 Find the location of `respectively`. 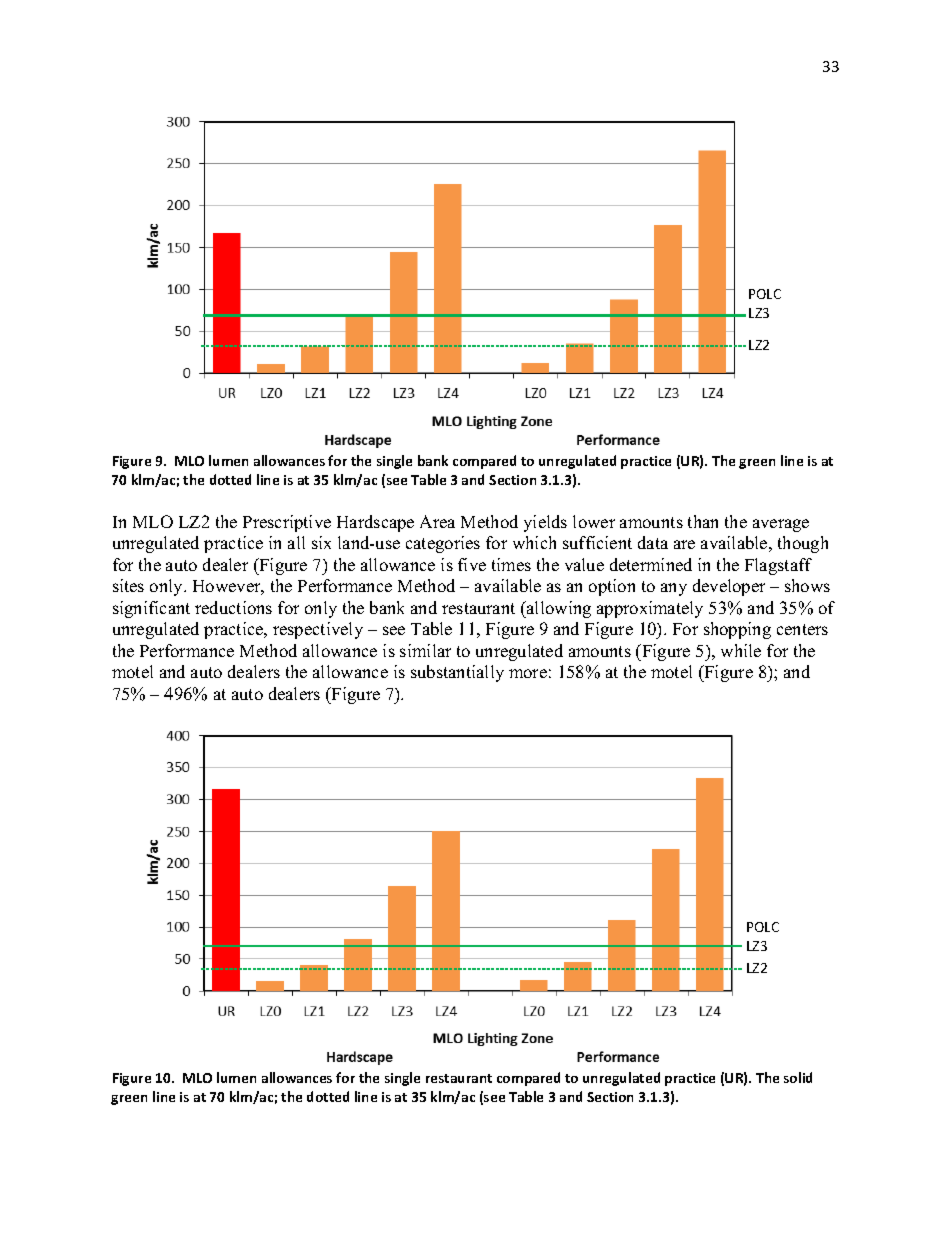

respectively is located at coordinates (318, 630).
